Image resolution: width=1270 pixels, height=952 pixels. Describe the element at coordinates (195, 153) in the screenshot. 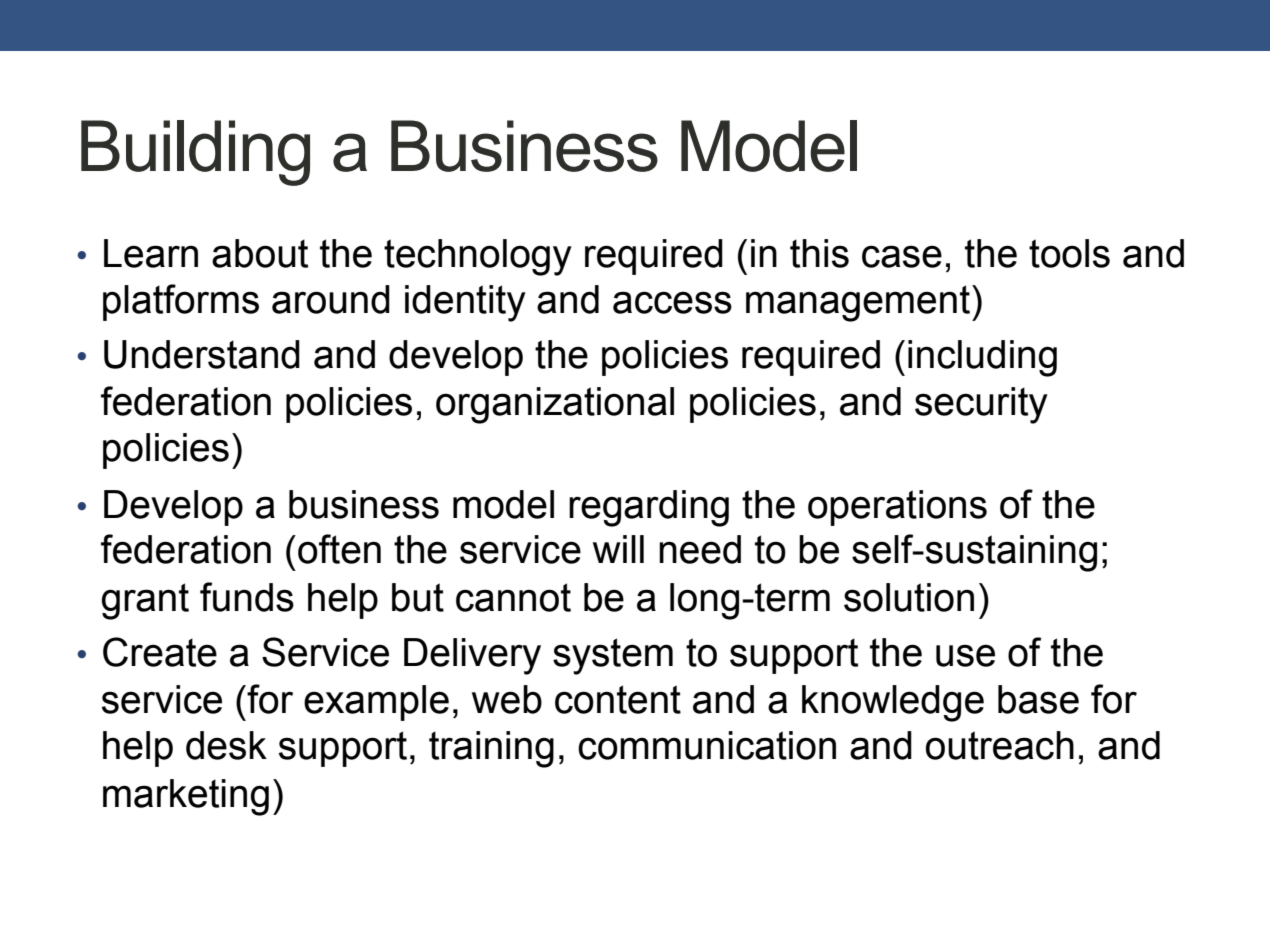

I see `Building` at that location.
